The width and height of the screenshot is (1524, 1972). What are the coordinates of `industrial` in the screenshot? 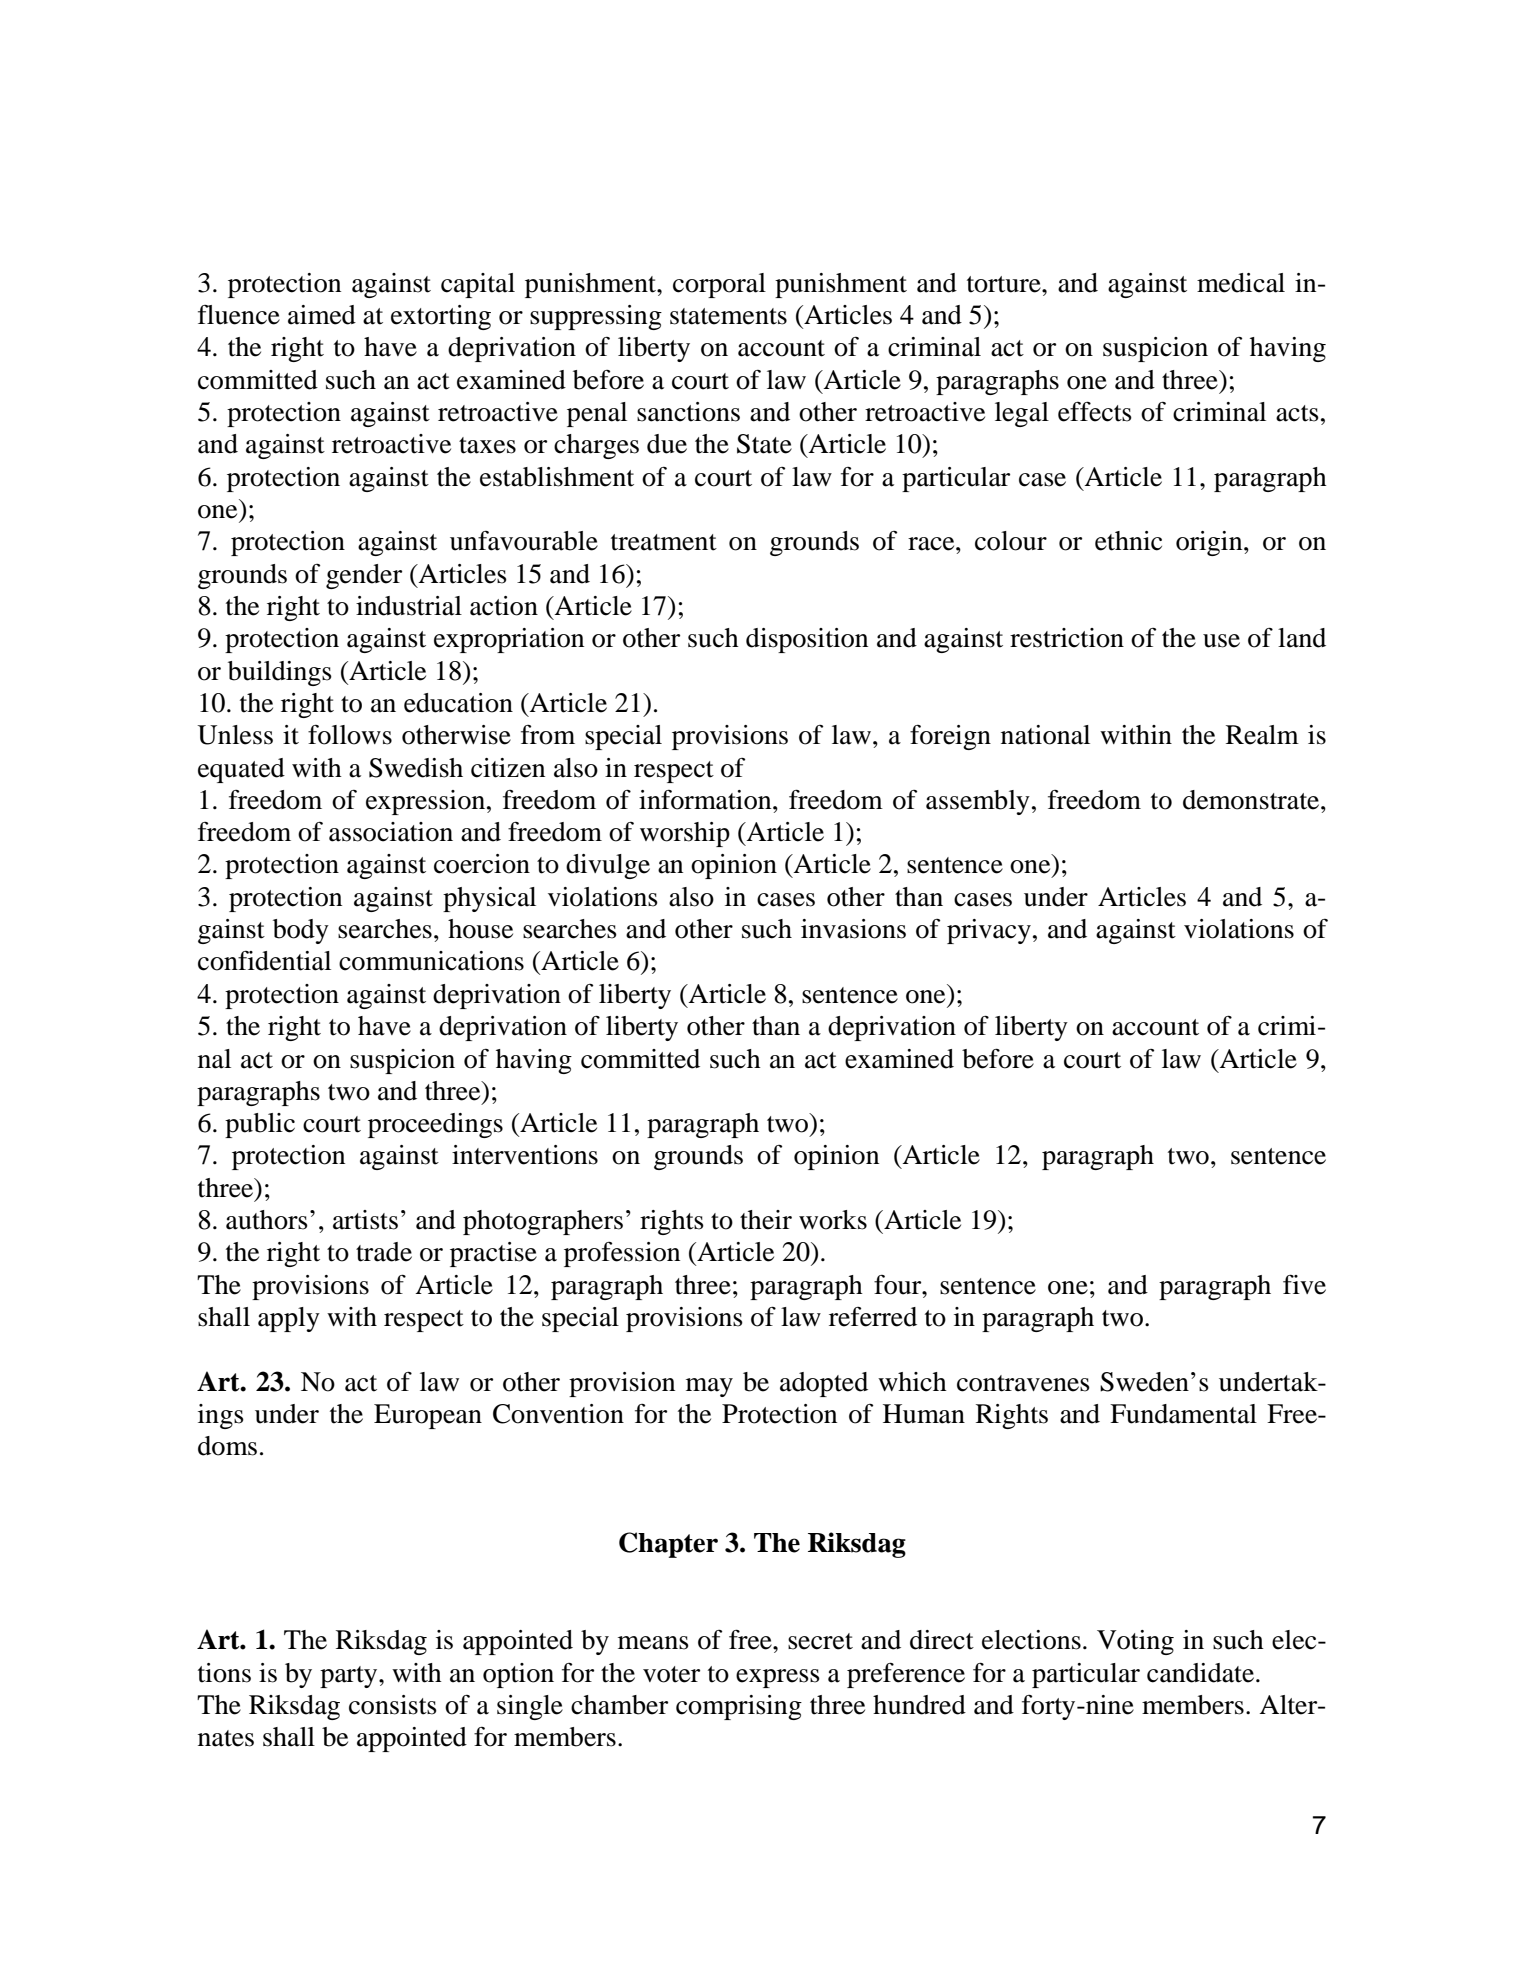 It's located at (409, 606).
